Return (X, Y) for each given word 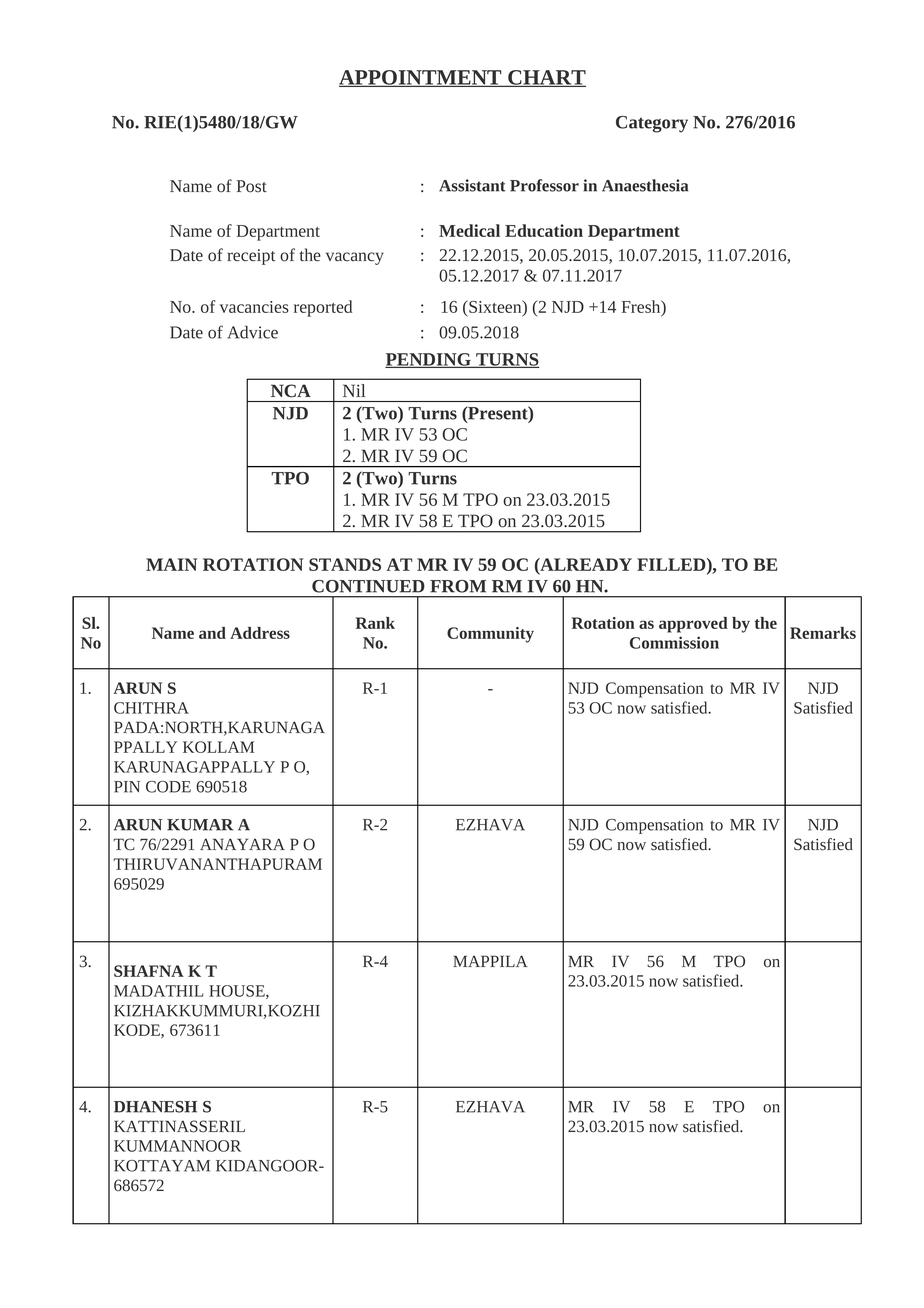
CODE (168, 787)
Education (544, 230)
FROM (458, 586)
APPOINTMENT (421, 78)
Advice (252, 332)
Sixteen (495, 307)
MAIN (171, 564)
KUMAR (200, 825)
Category (652, 124)
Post (252, 186)
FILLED (672, 564)
